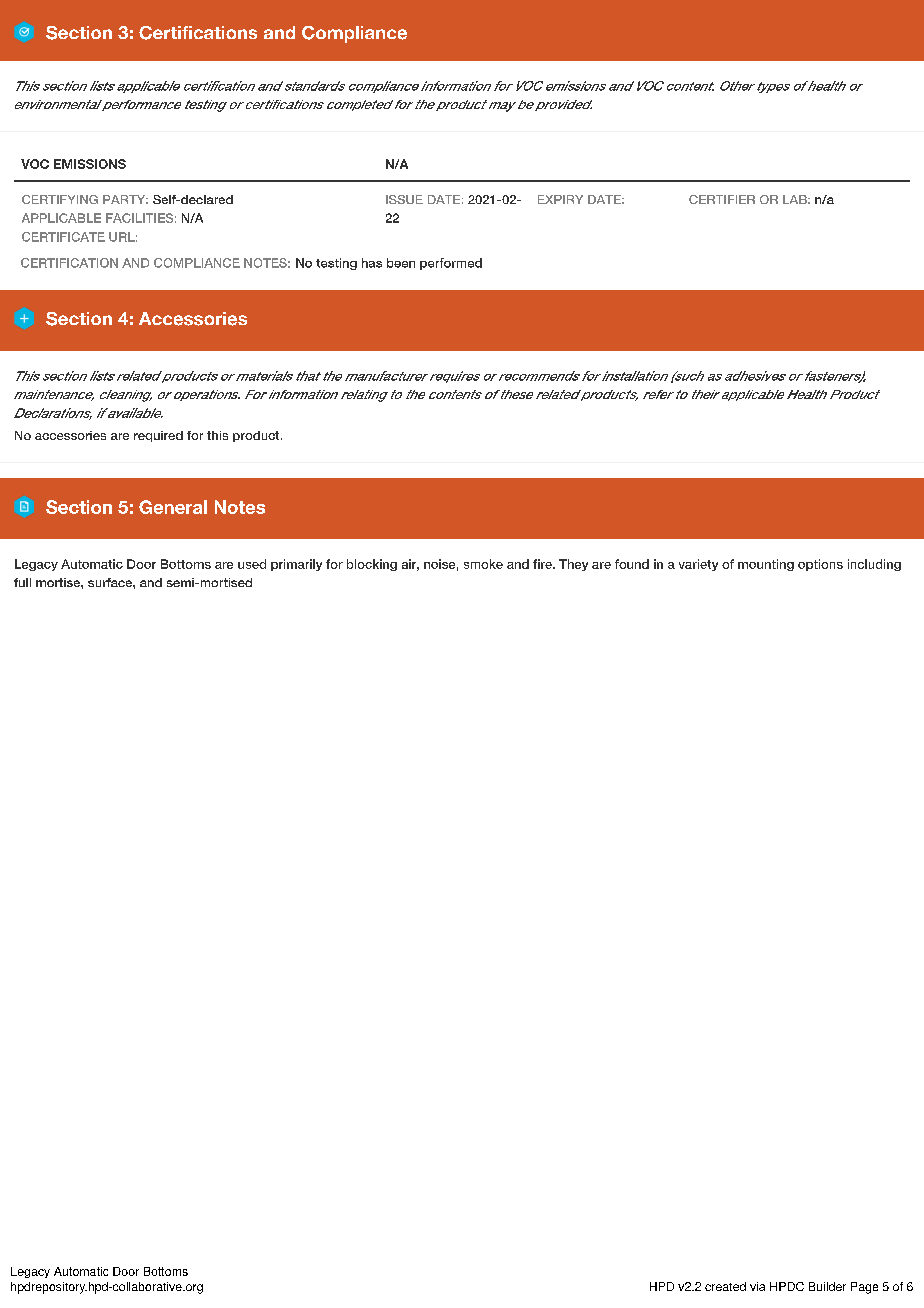 This screenshot has height=1308, width=924. Describe the element at coordinates (766, 565) in the screenshot. I see `mounting` at that location.
